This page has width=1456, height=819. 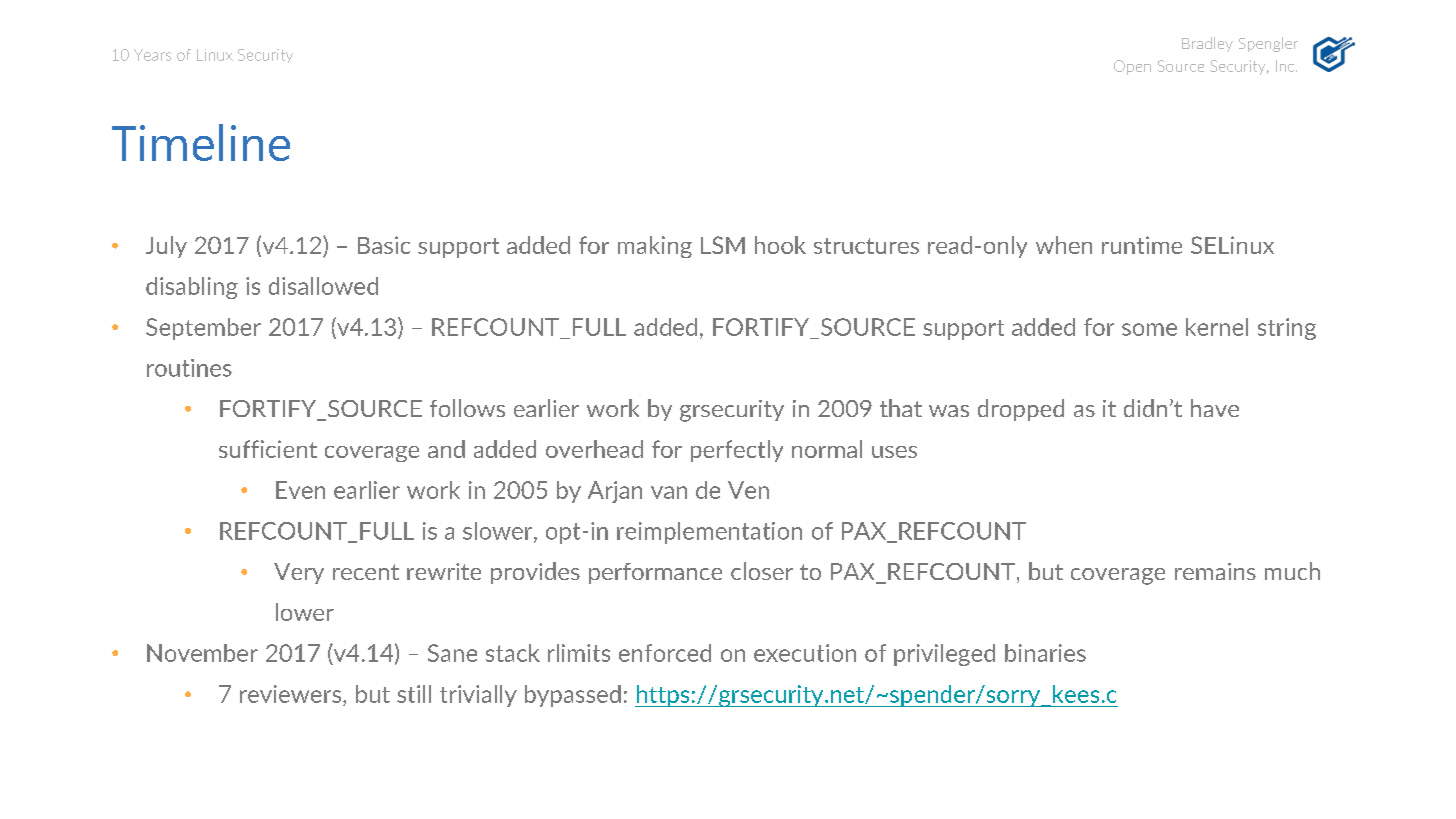 I want to click on Years, so click(x=152, y=55).
